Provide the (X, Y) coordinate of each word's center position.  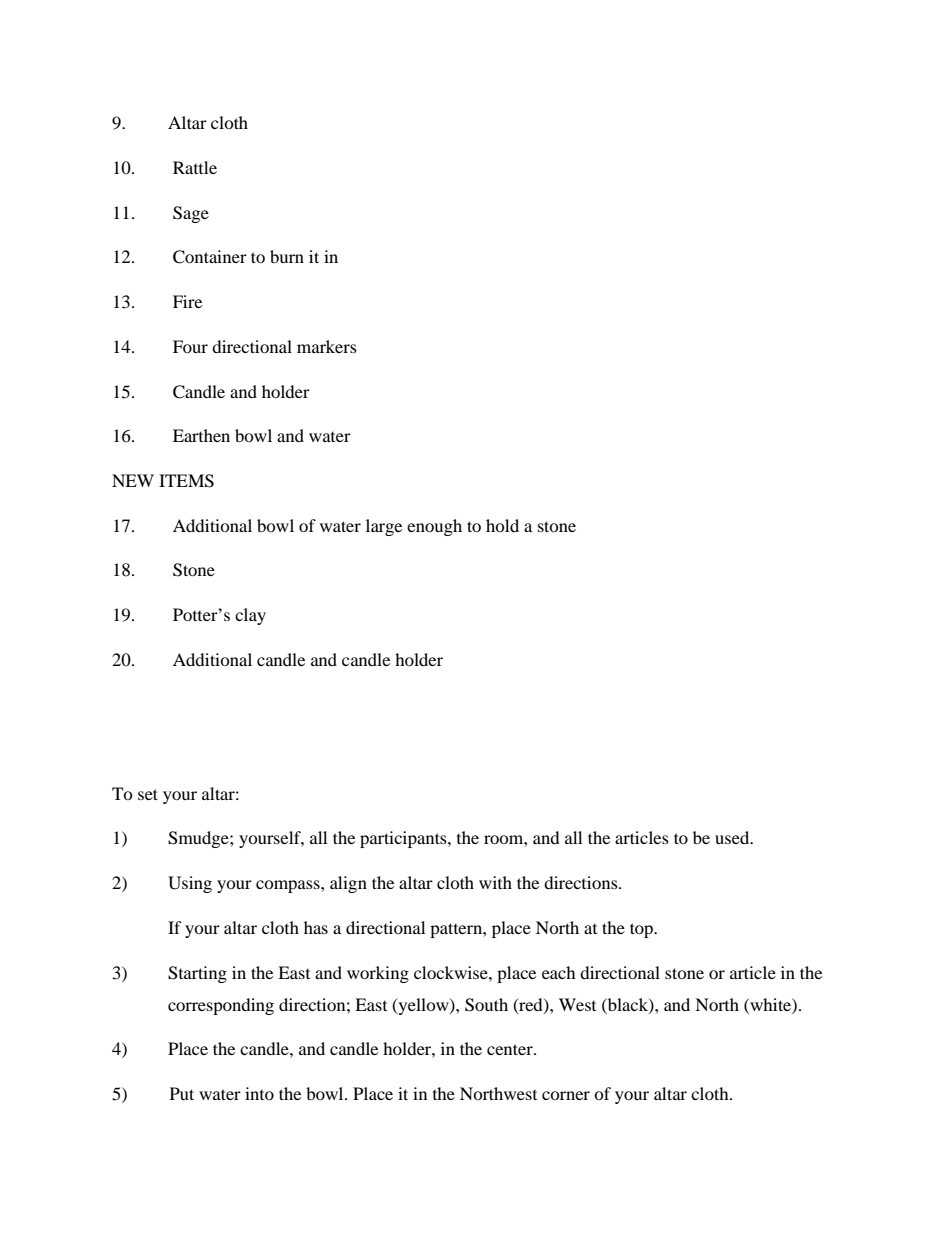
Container (210, 257)
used (733, 837)
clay (250, 616)
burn (287, 256)
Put (182, 1093)
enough (434, 527)
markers (327, 346)
